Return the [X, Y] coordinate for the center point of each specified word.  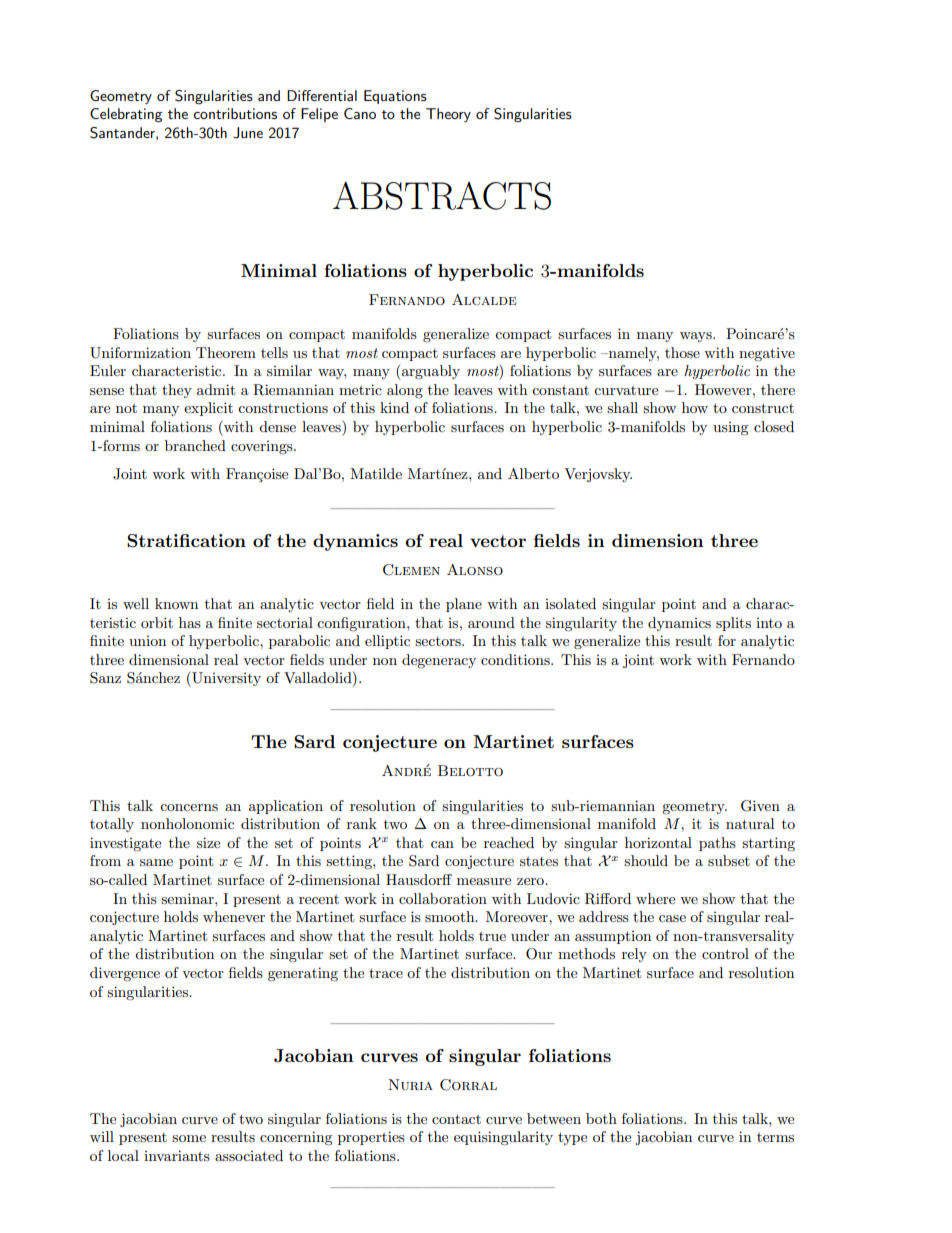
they [177, 391]
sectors [439, 641]
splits [733, 624]
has [190, 622]
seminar [188, 898]
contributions [235, 113]
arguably [430, 372]
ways [697, 337]
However [724, 389]
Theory [448, 115]
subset [729, 860]
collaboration [443, 898]
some [189, 1138]
